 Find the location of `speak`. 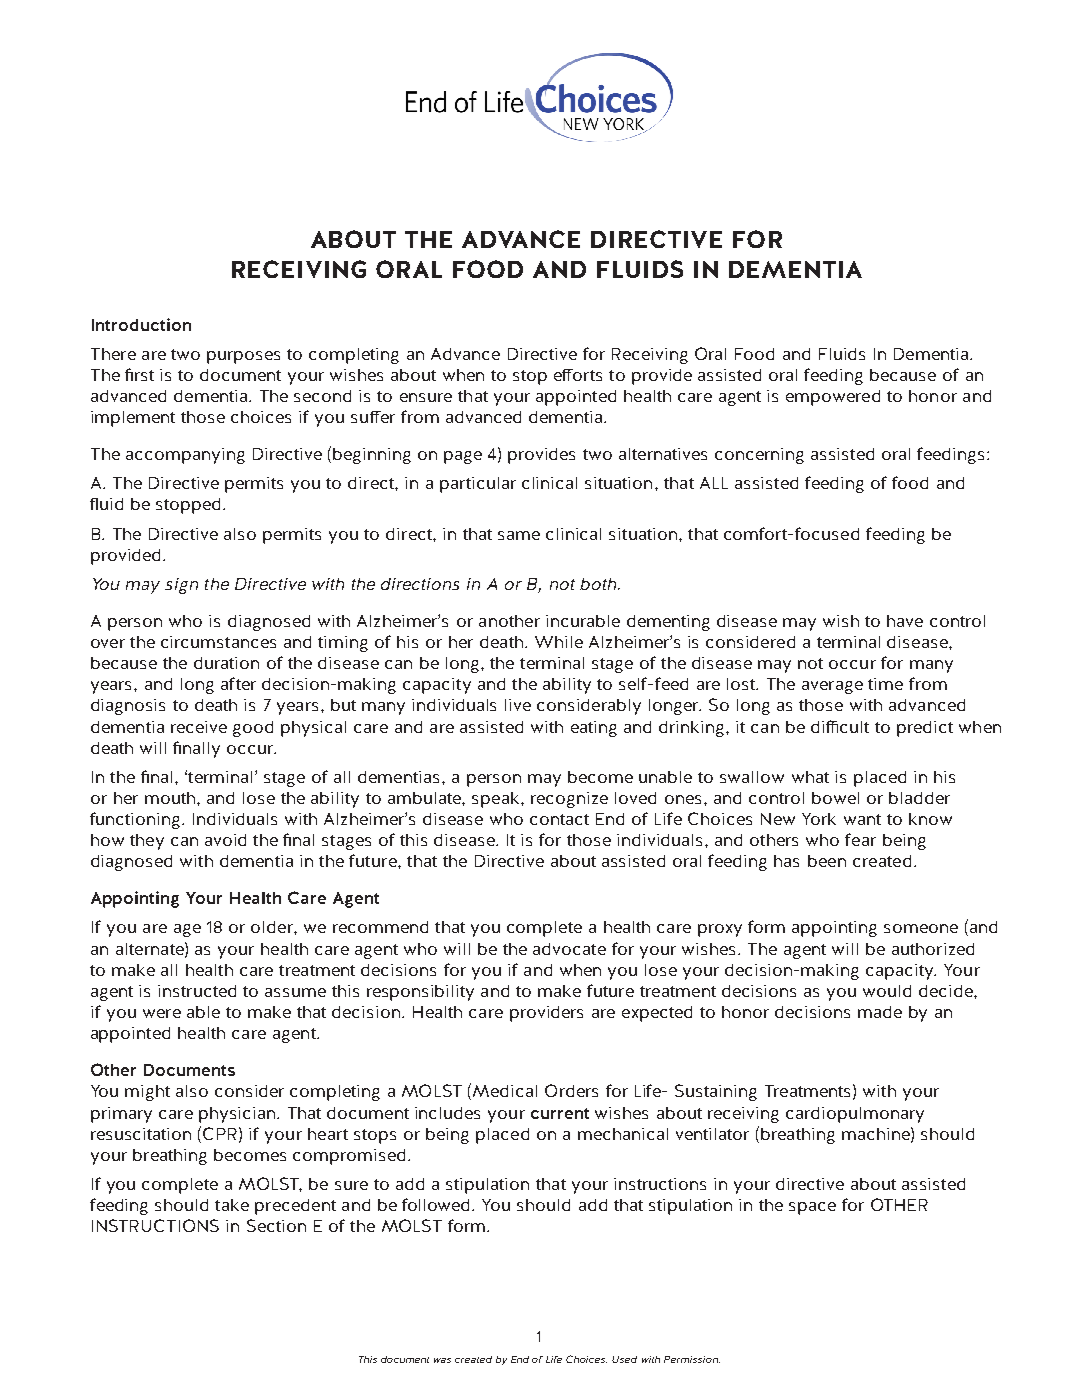

speak is located at coordinates (497, 800).
